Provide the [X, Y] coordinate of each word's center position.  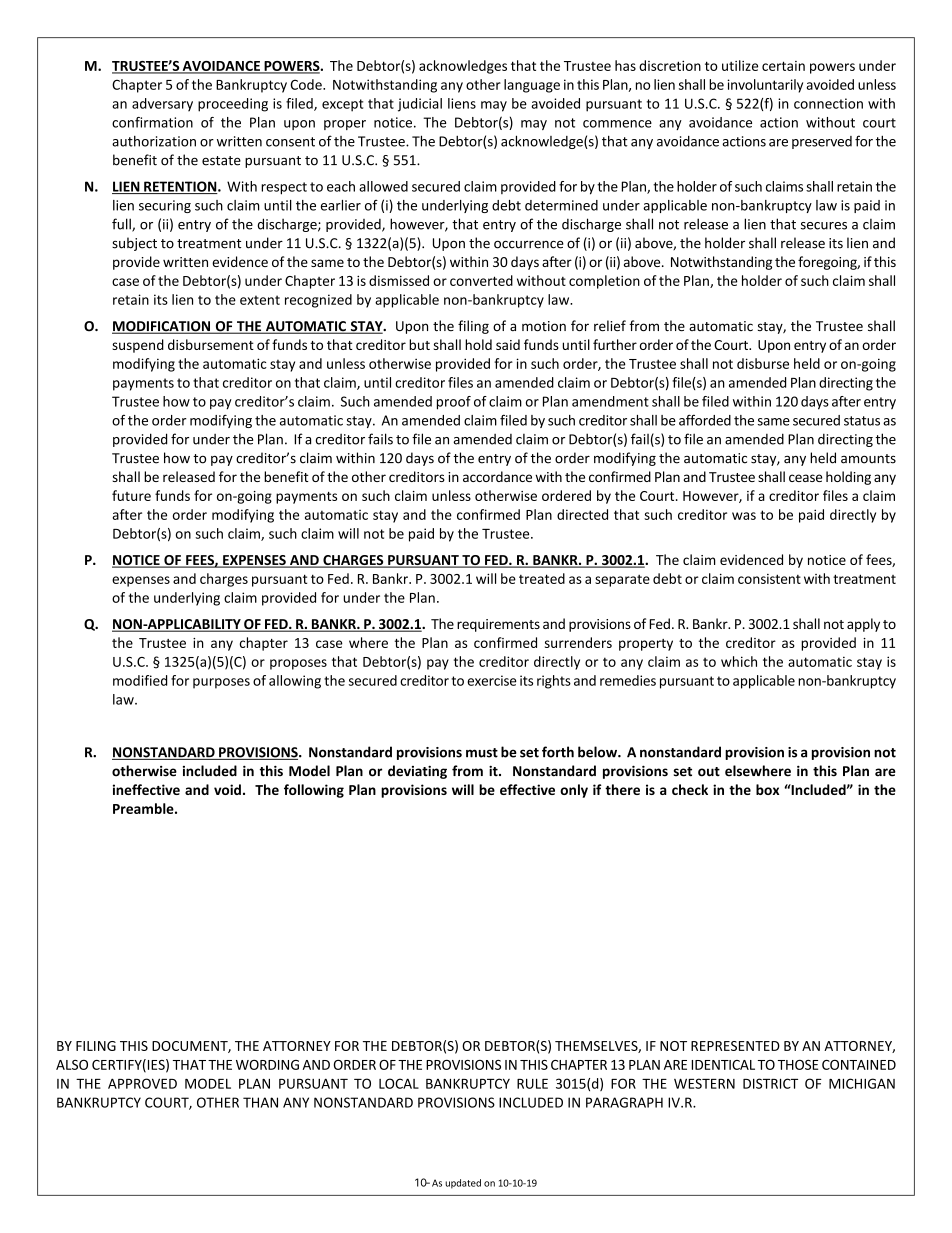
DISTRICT [770, 1083]
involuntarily [765, 86]
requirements [498, 625]
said [508, 344]
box [767, 789]
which [739, 661]
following [314, 791]
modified [140, 680]
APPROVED [142, 1083]
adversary [162, 105]
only [574, 791]
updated [463, 1184]
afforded [705, 420]
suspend [138, 346]
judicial [420, 105]
